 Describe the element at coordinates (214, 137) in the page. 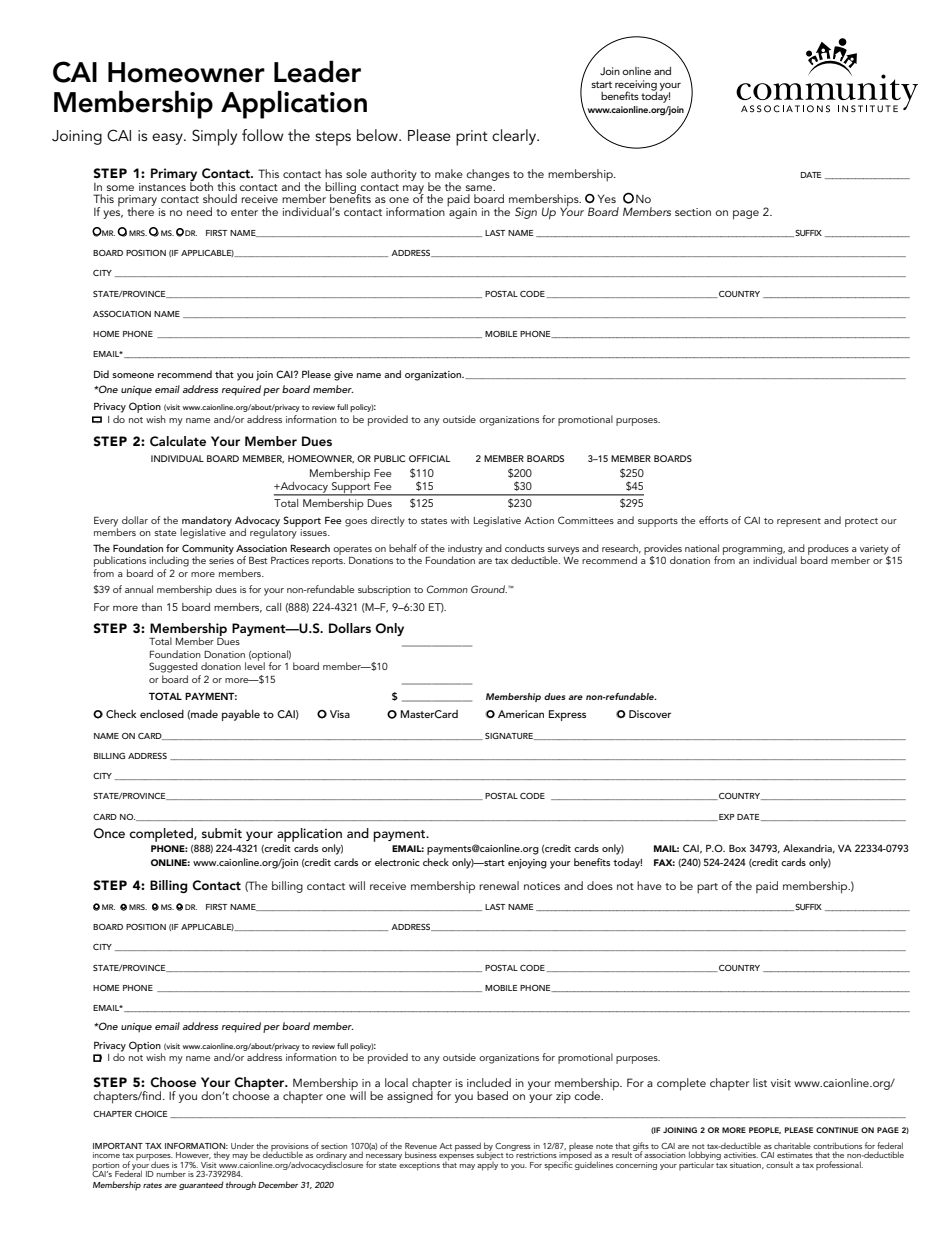

I see `Simply` at that location.
